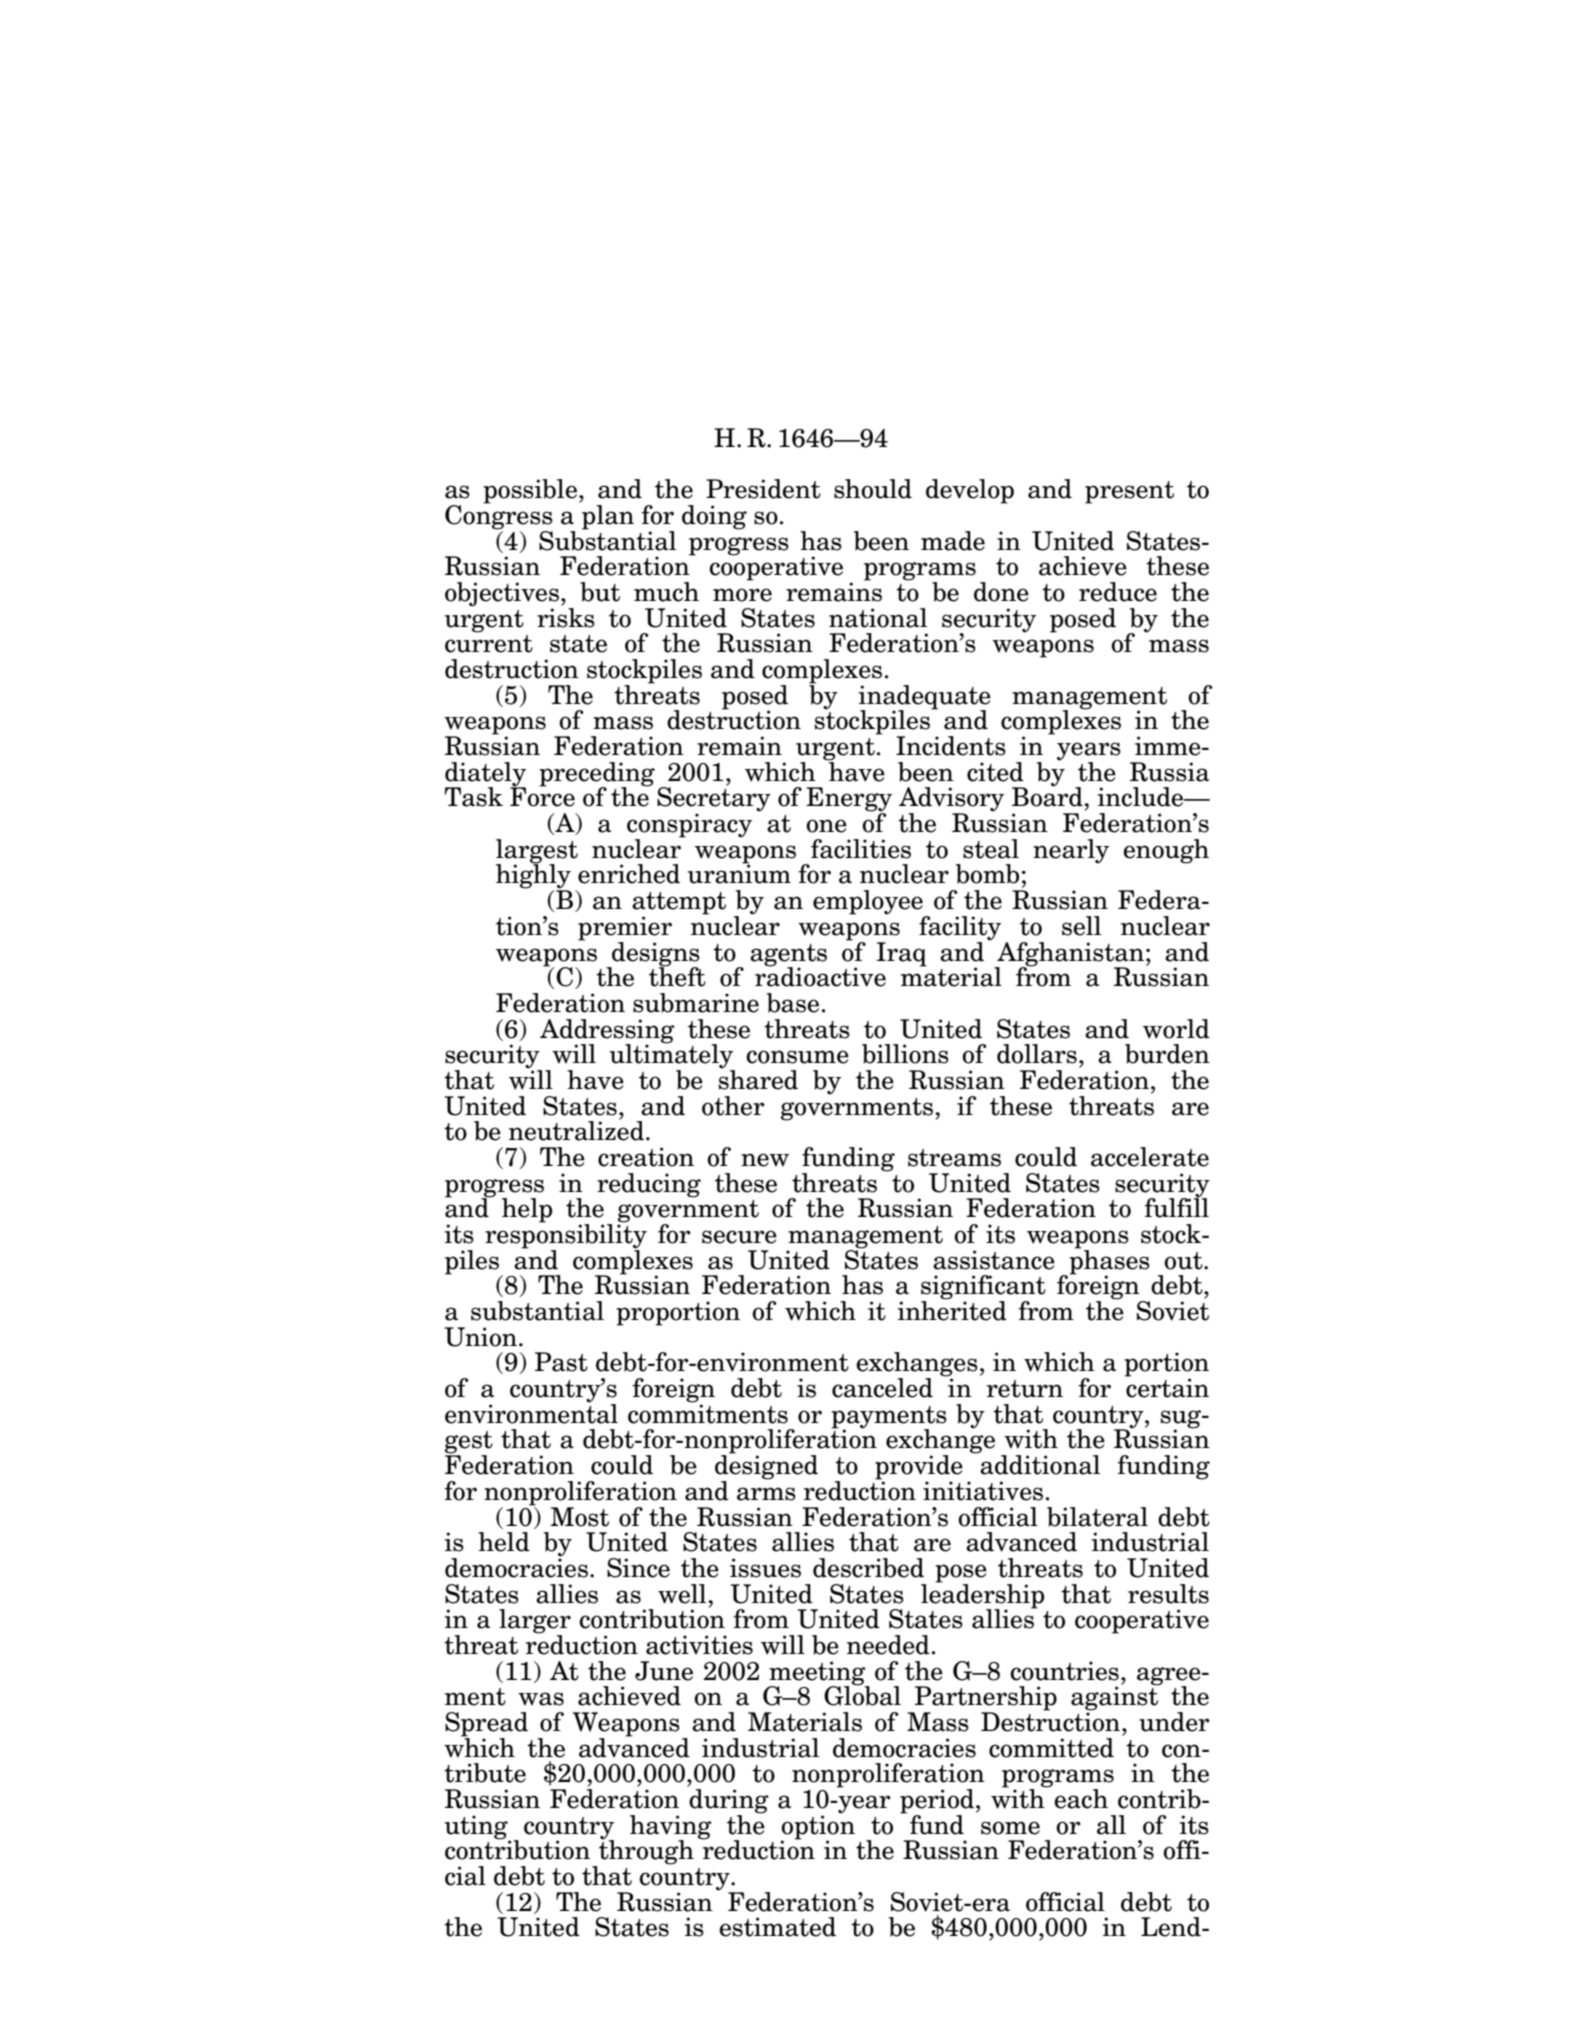  Describe the element at coordinates (882, 1388) in the document. I see `canceled` at that location.
